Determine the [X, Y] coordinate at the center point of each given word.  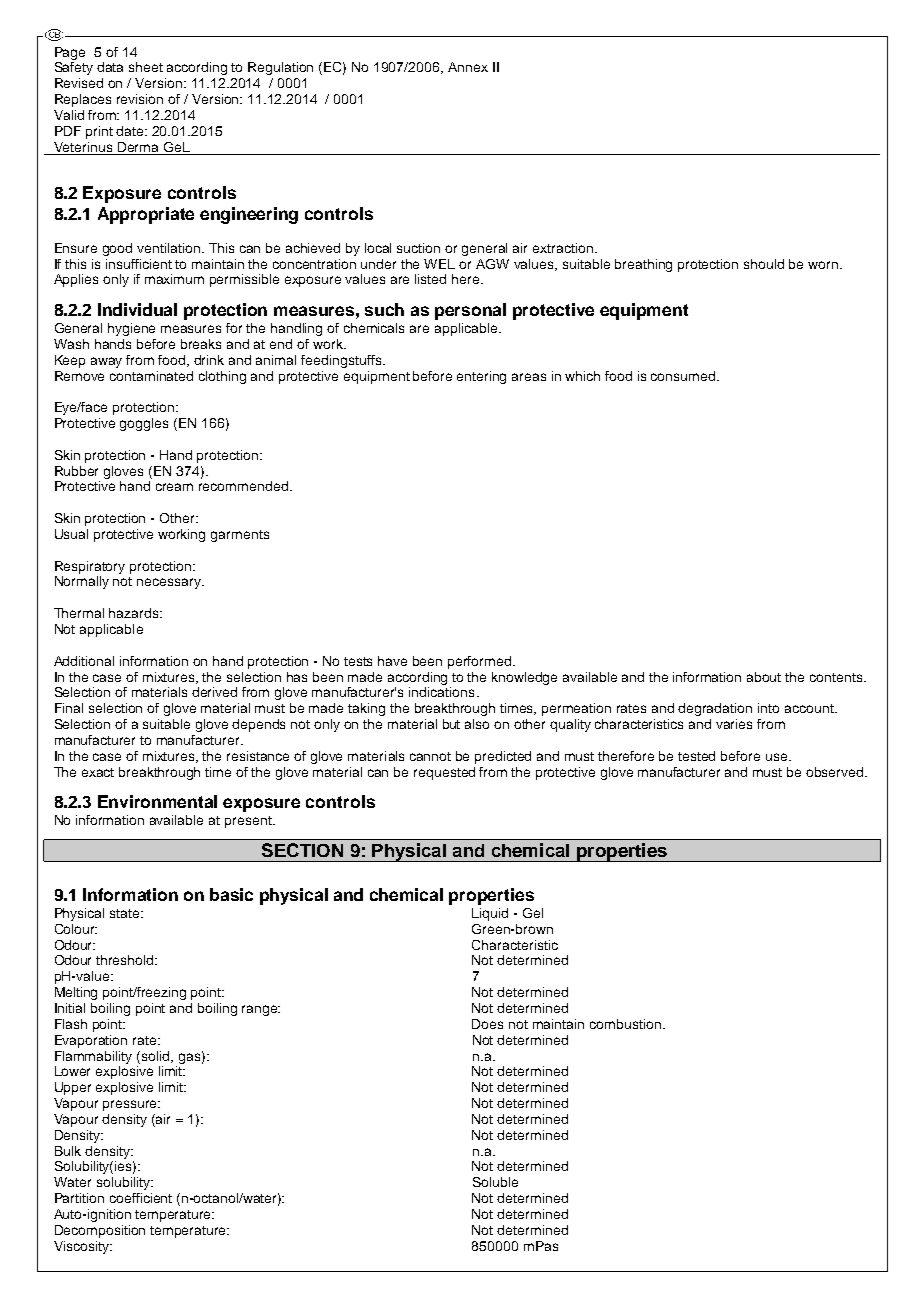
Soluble [495, 1182]
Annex [468, 67]
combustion [625, 1024]
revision [140, 99]
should [764, 264]
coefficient [141, 1198]
